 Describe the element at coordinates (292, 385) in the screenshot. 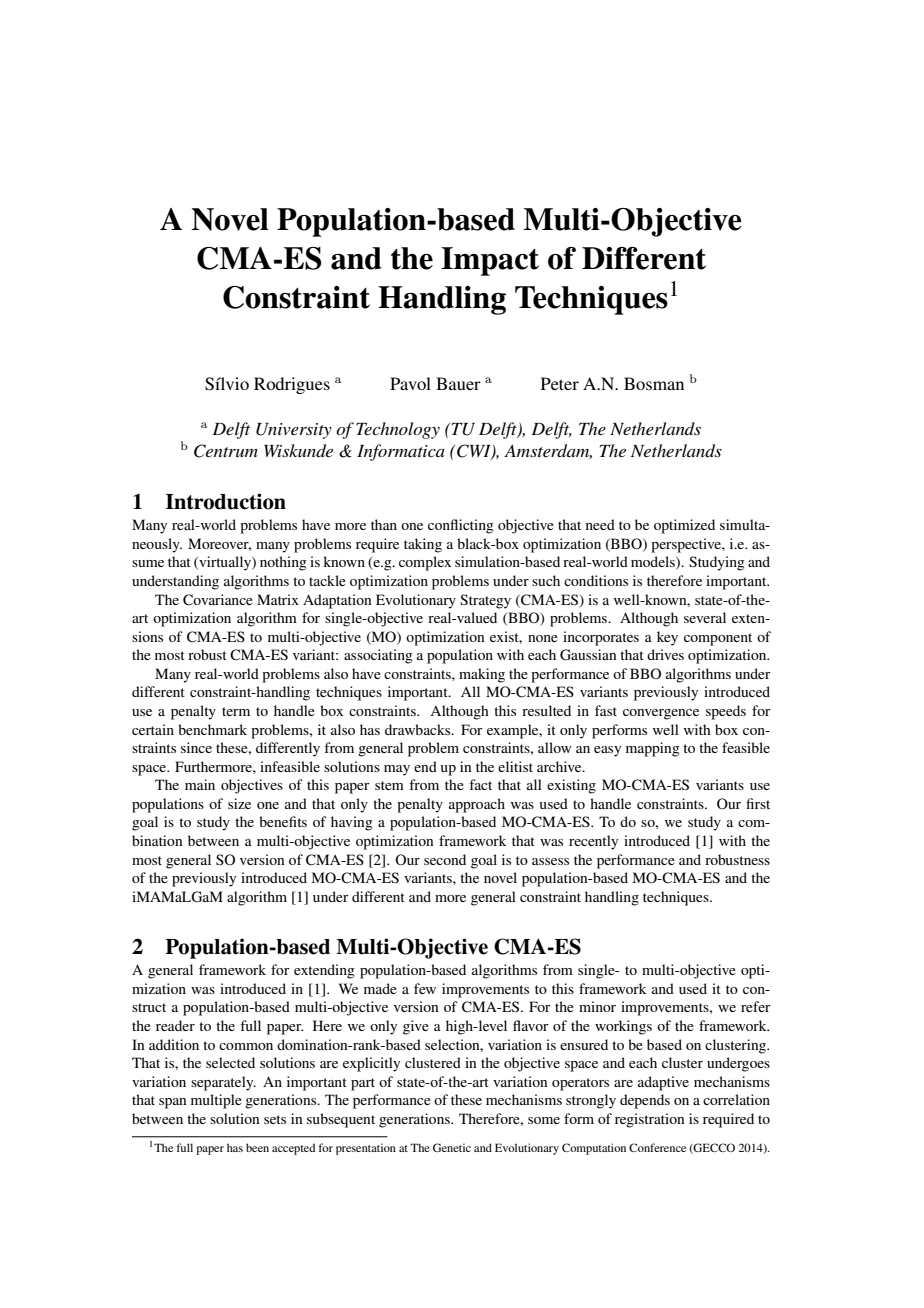

I see `Rodrigues` at that location.
